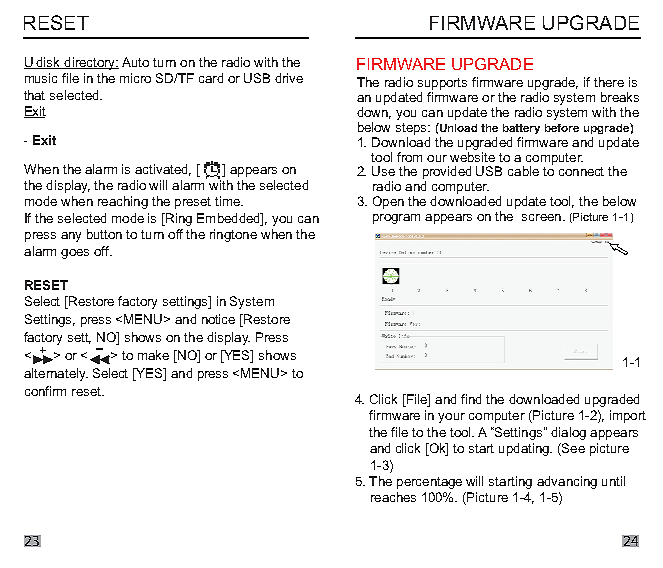 The width and height of the page is (663, 568). Describe the element at coordinates (45, 391) in the page. I see `confirm` at that location.
